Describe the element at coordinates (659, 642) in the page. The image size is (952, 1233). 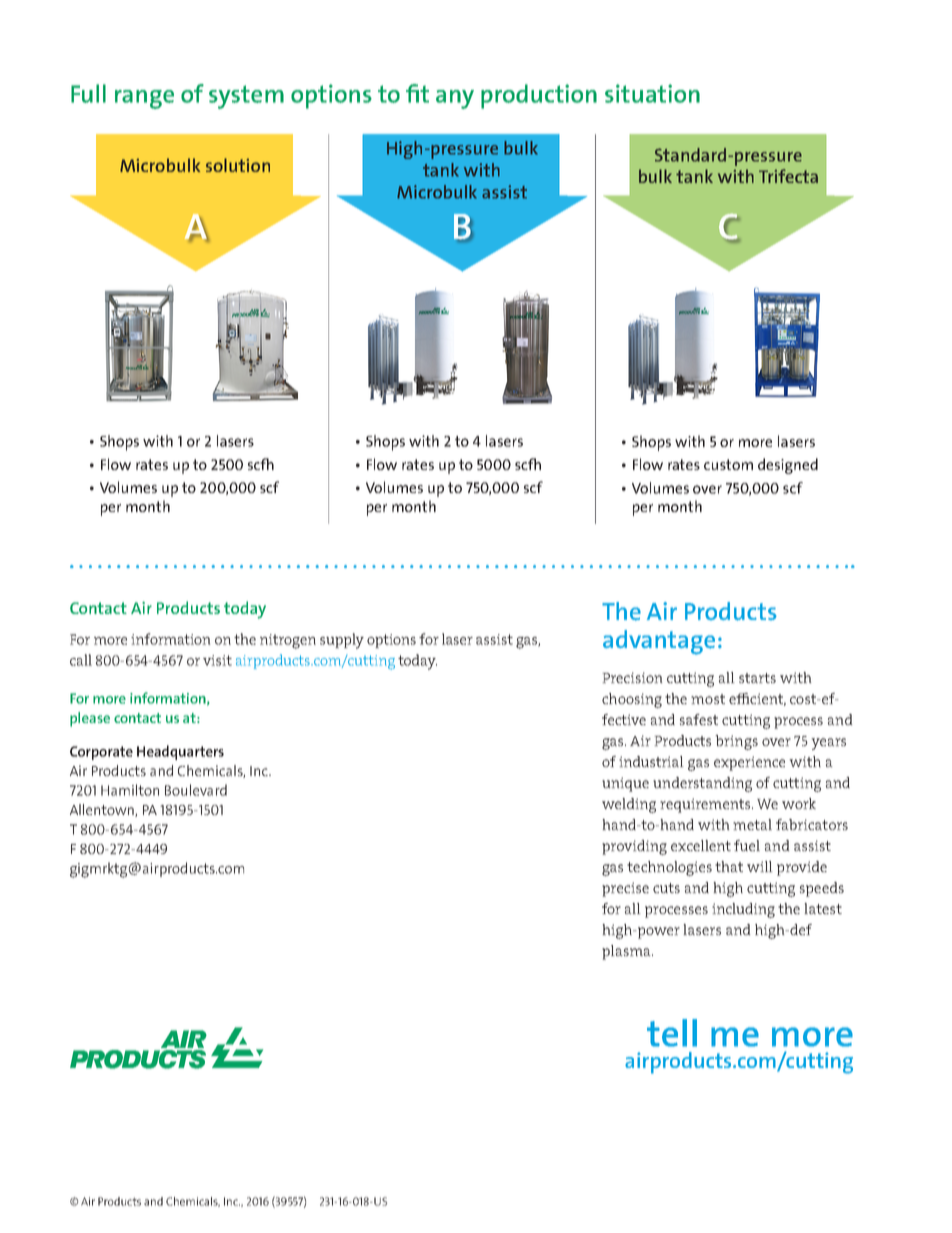
I see `advantage` at that location.
